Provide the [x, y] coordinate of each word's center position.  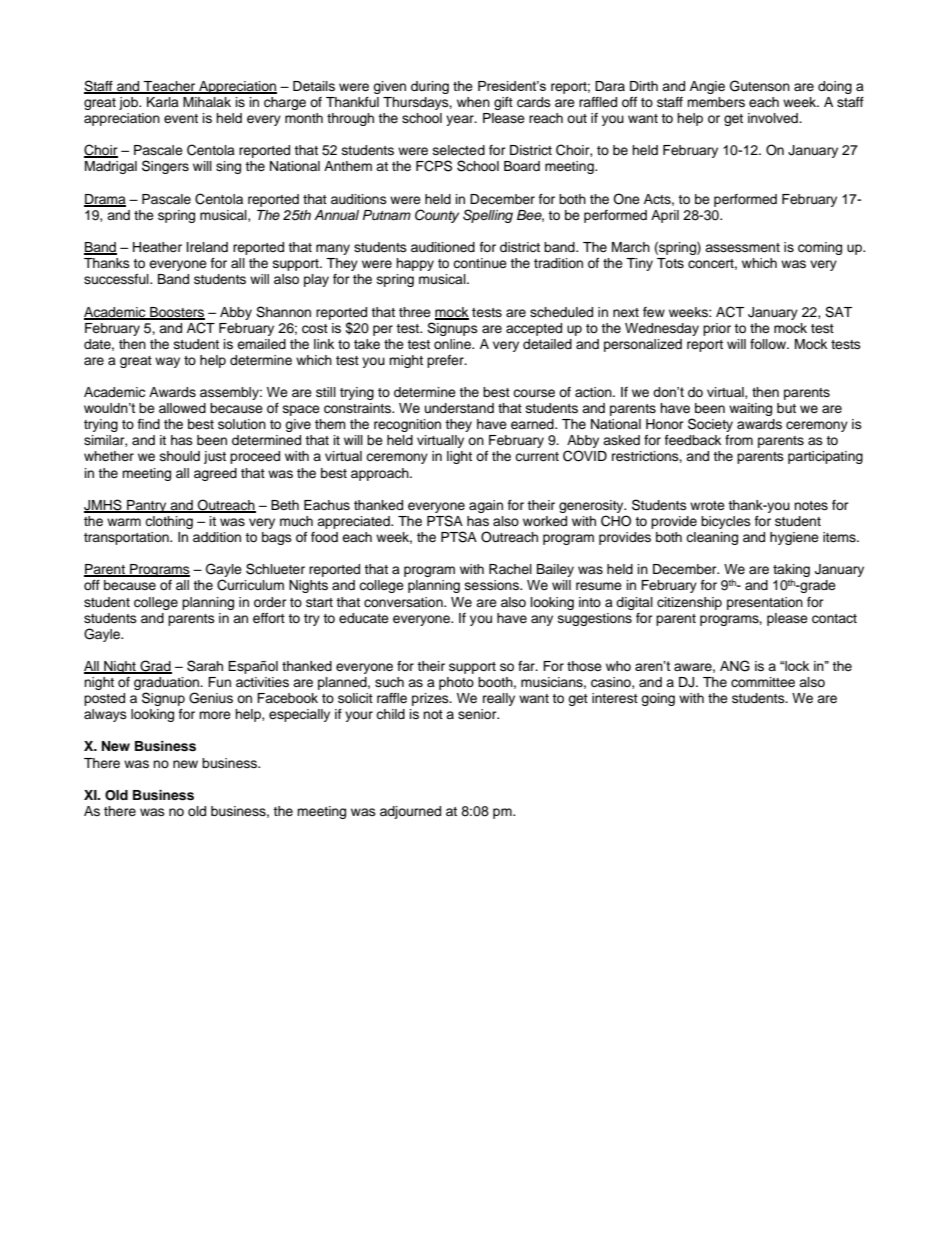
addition [217, 537]
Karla [163, 102]
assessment [742, 247]
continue [480, 263]
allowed [182, 408]
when [473, 102]
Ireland [207, 247]
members [716, 102]
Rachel [510, 569]
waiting [750, 409]
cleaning [712, 538]
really [499, 699]
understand [459, 408]
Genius [211, 698]
